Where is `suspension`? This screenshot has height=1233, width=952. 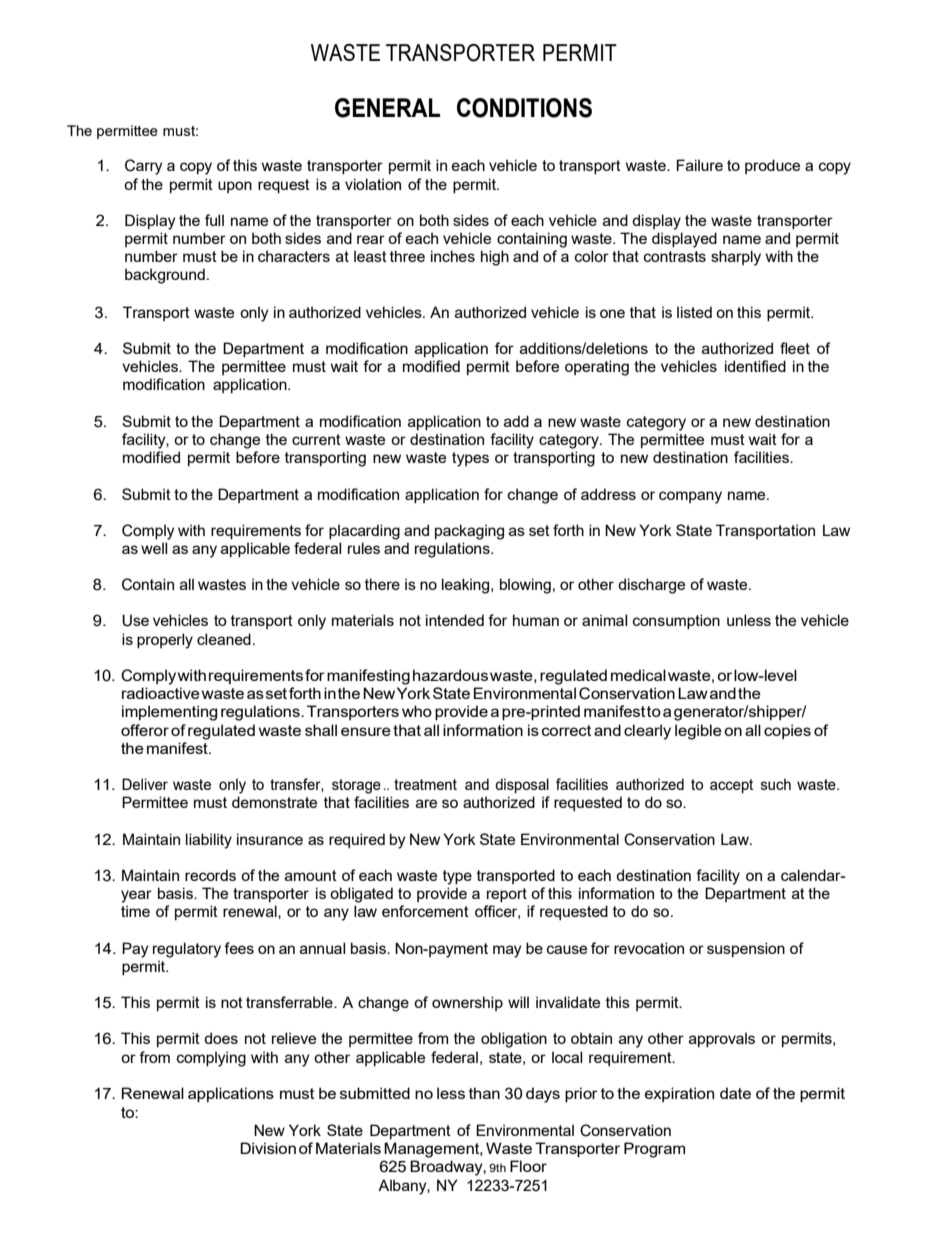 suspension is located at coordinates (746, 949).
